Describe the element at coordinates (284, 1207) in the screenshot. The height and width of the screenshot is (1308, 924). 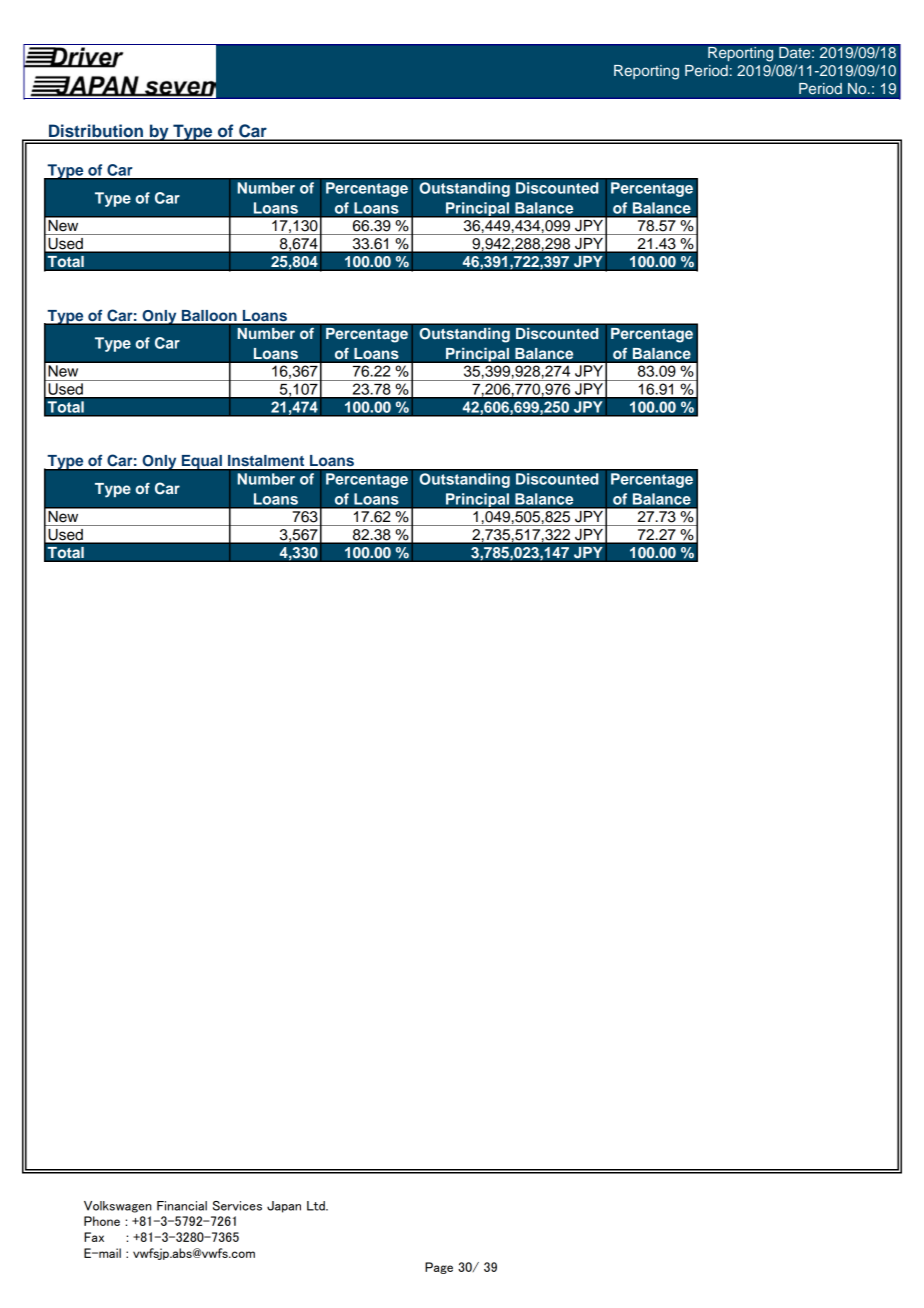
I see `Japan` at that location.
